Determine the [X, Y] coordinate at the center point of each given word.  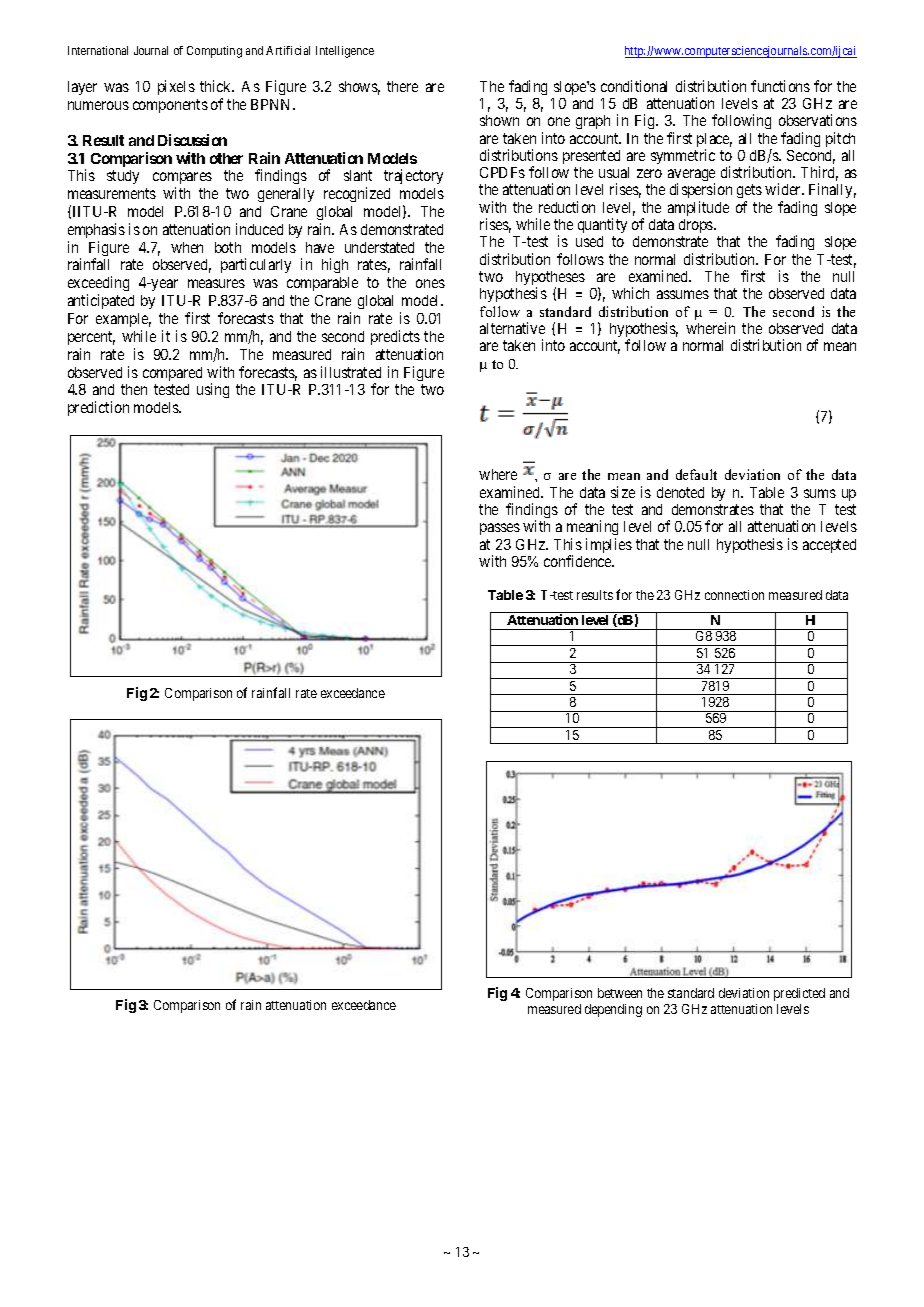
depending [613, 1010]
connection [734, 595]
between [620, 993]
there [402, 86]
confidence [579, 561]
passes [500, 529]
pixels [176, 87]
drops [697, 226]
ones [430, 283]
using [213, 390]
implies [609, 545]
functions [780, 86]
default [696, 474]
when [187, 247]
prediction [98, 408]
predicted [799, 994]
